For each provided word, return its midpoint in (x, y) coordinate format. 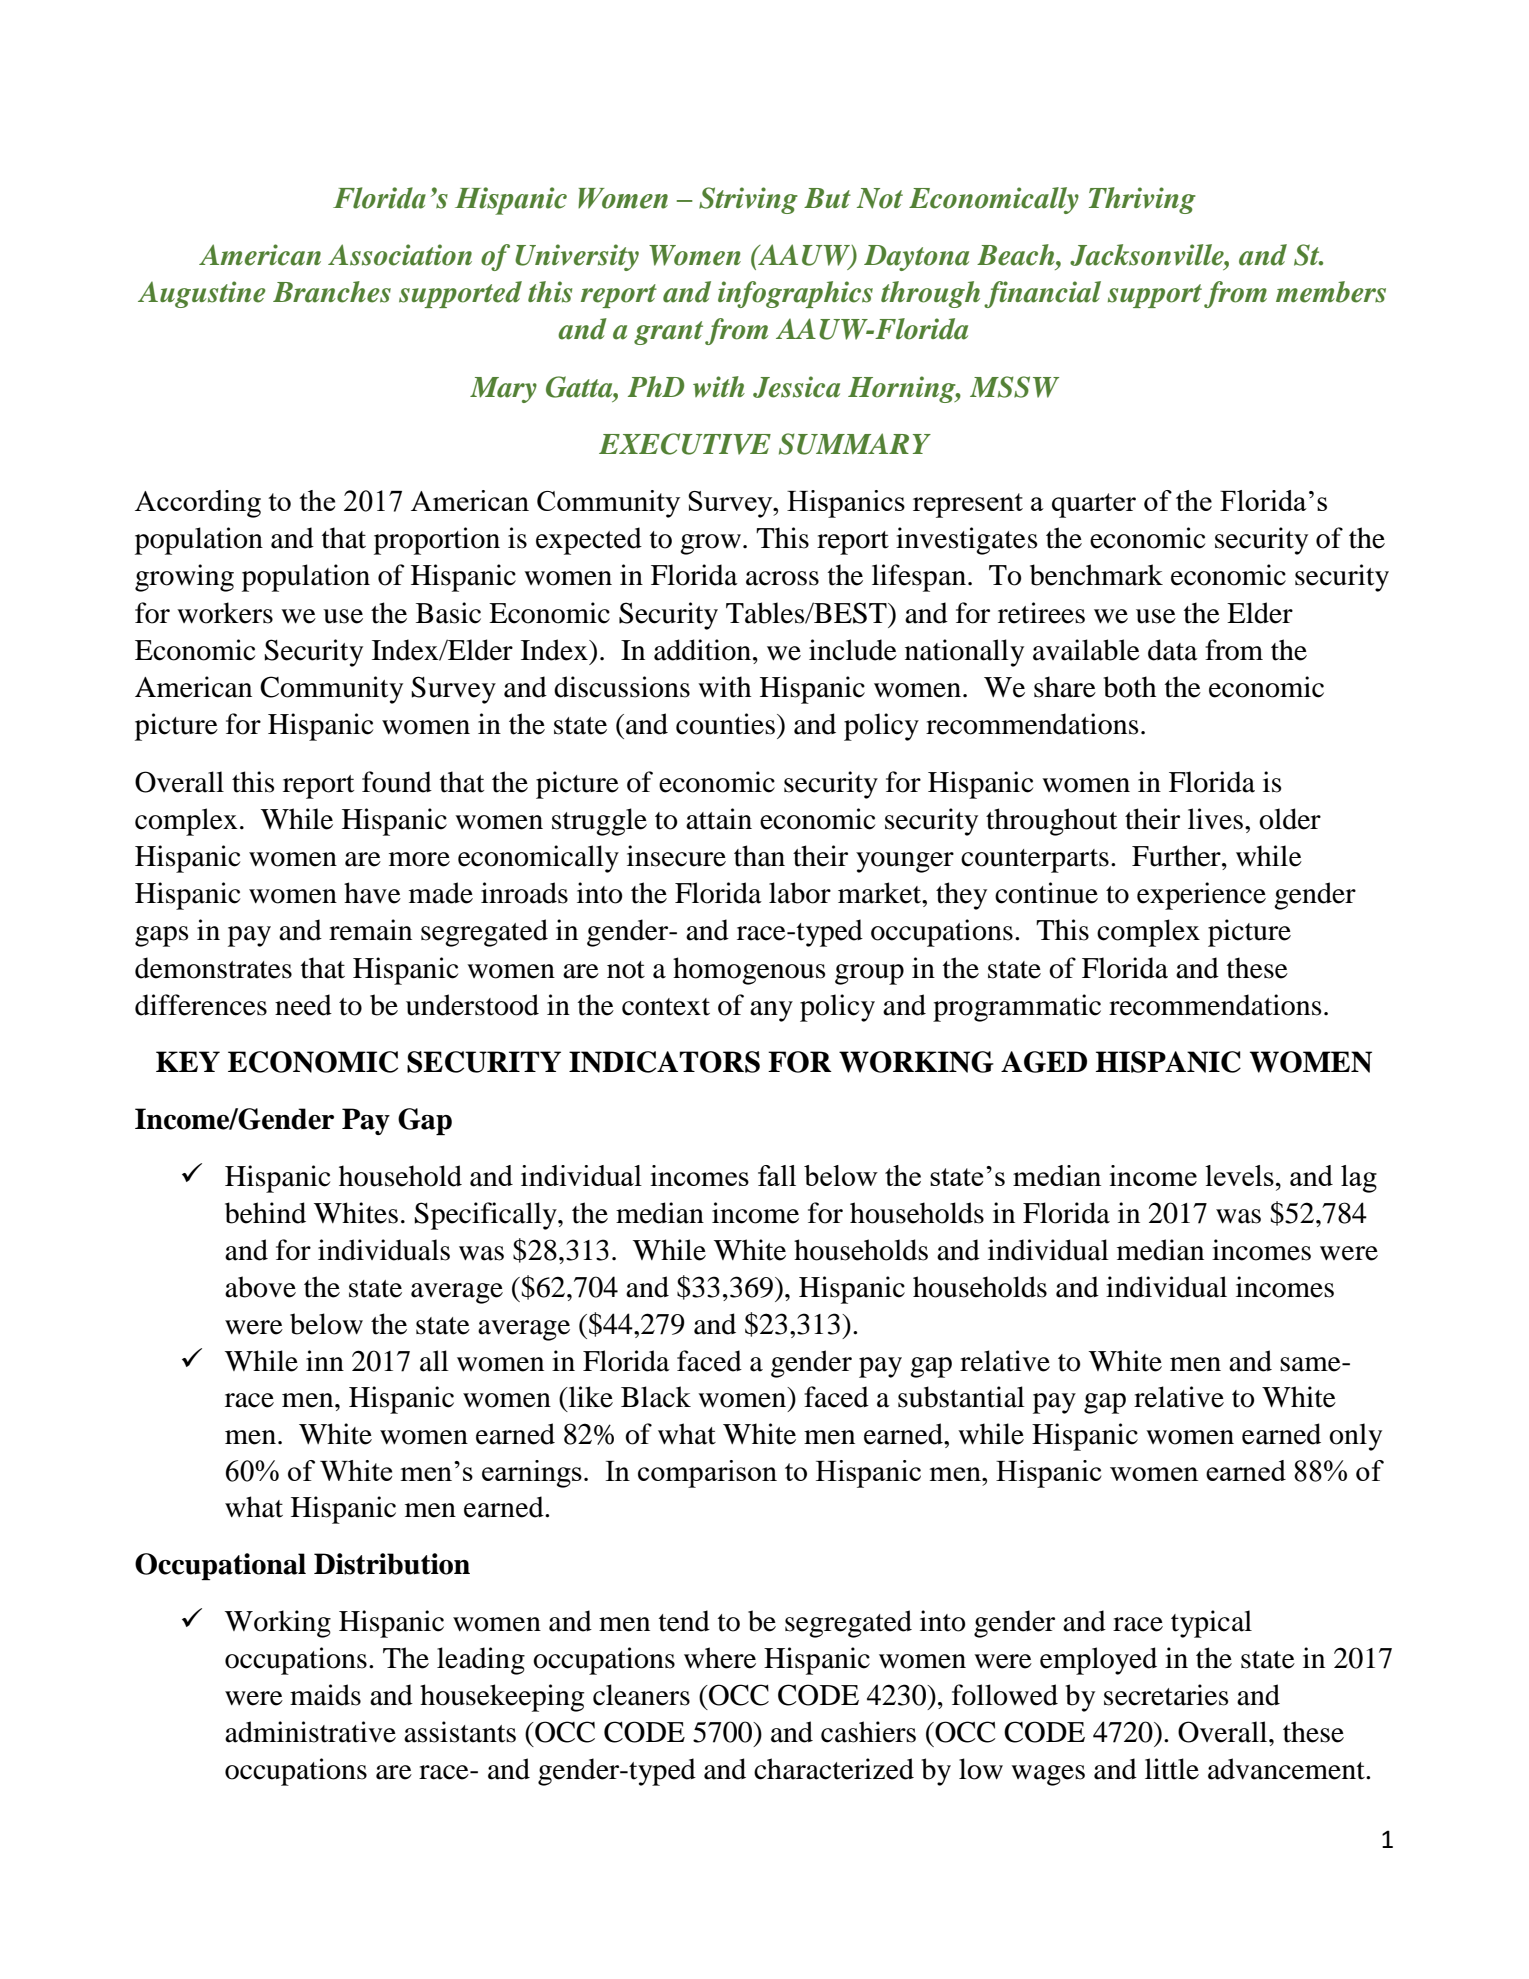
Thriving (1142, 200)
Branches (332, 292)
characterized (834, 1769)
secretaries (1166, 1695)
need (303, 1005)
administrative (310, 1732)
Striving (748, 200)
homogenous (749, 971)
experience (1201, 896)
